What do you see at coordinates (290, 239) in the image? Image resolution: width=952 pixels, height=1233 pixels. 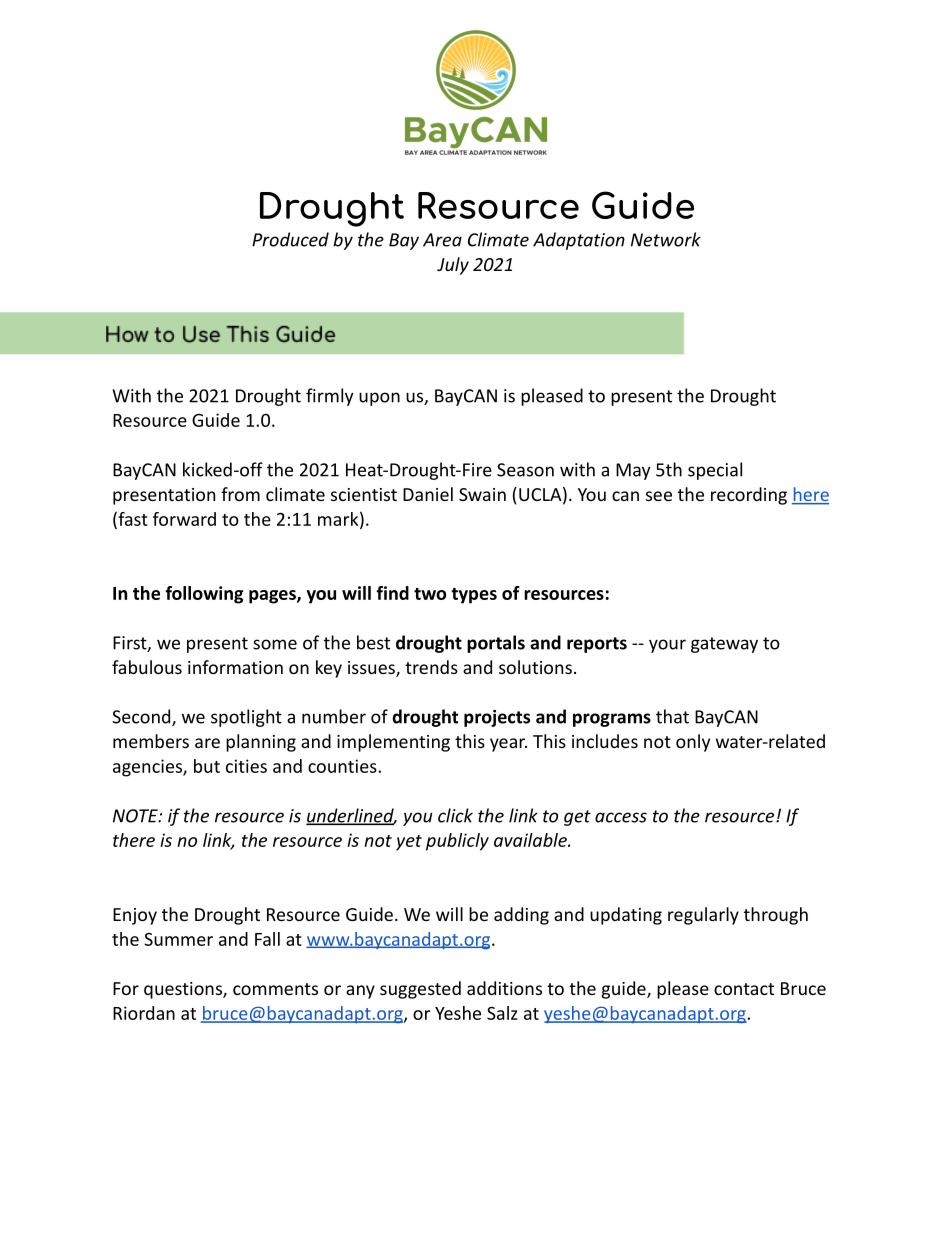 I see `Produced` at bounding box center [290, 239].
